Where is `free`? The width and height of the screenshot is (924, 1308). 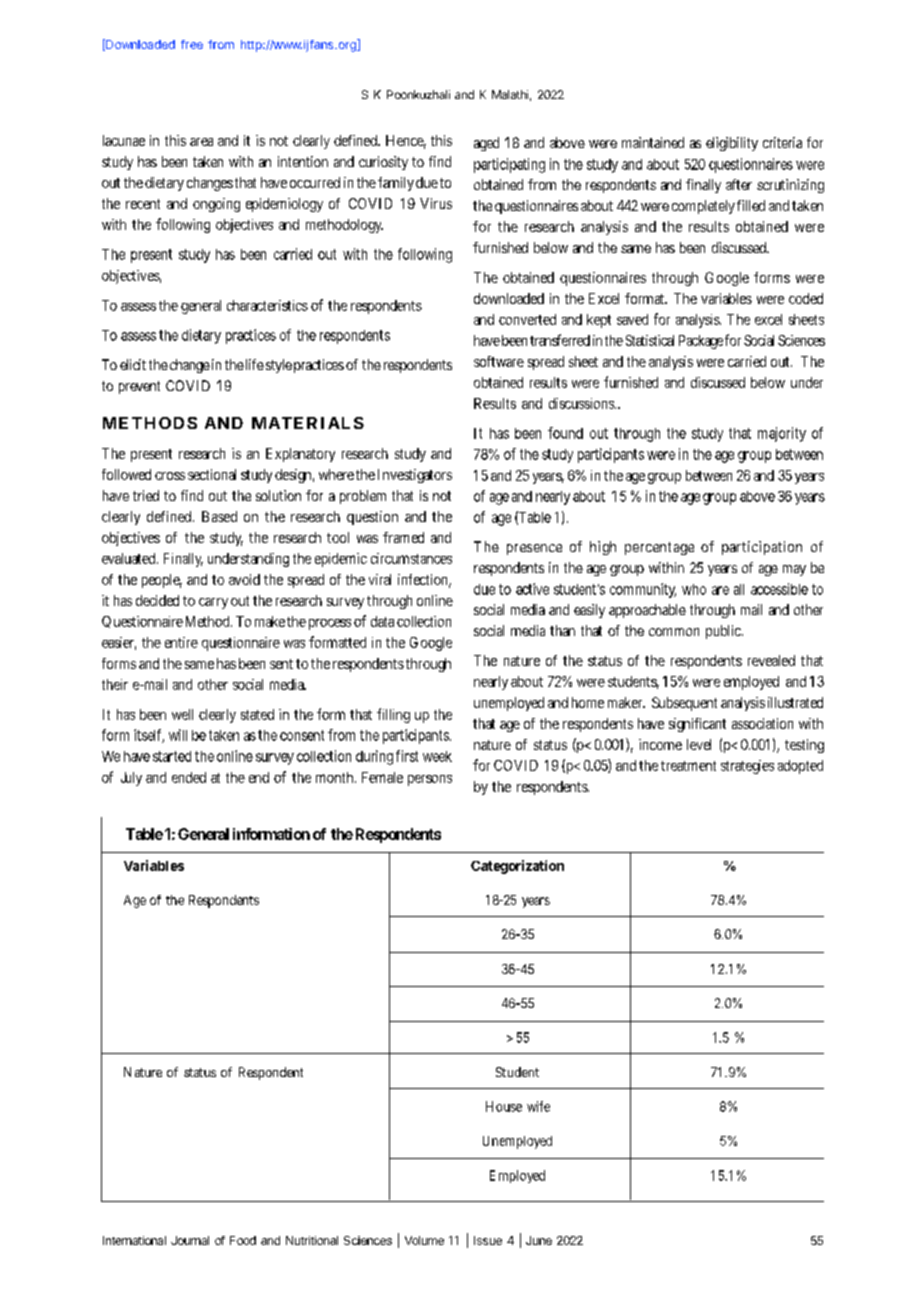
free is located at coordinates (192, 44).
